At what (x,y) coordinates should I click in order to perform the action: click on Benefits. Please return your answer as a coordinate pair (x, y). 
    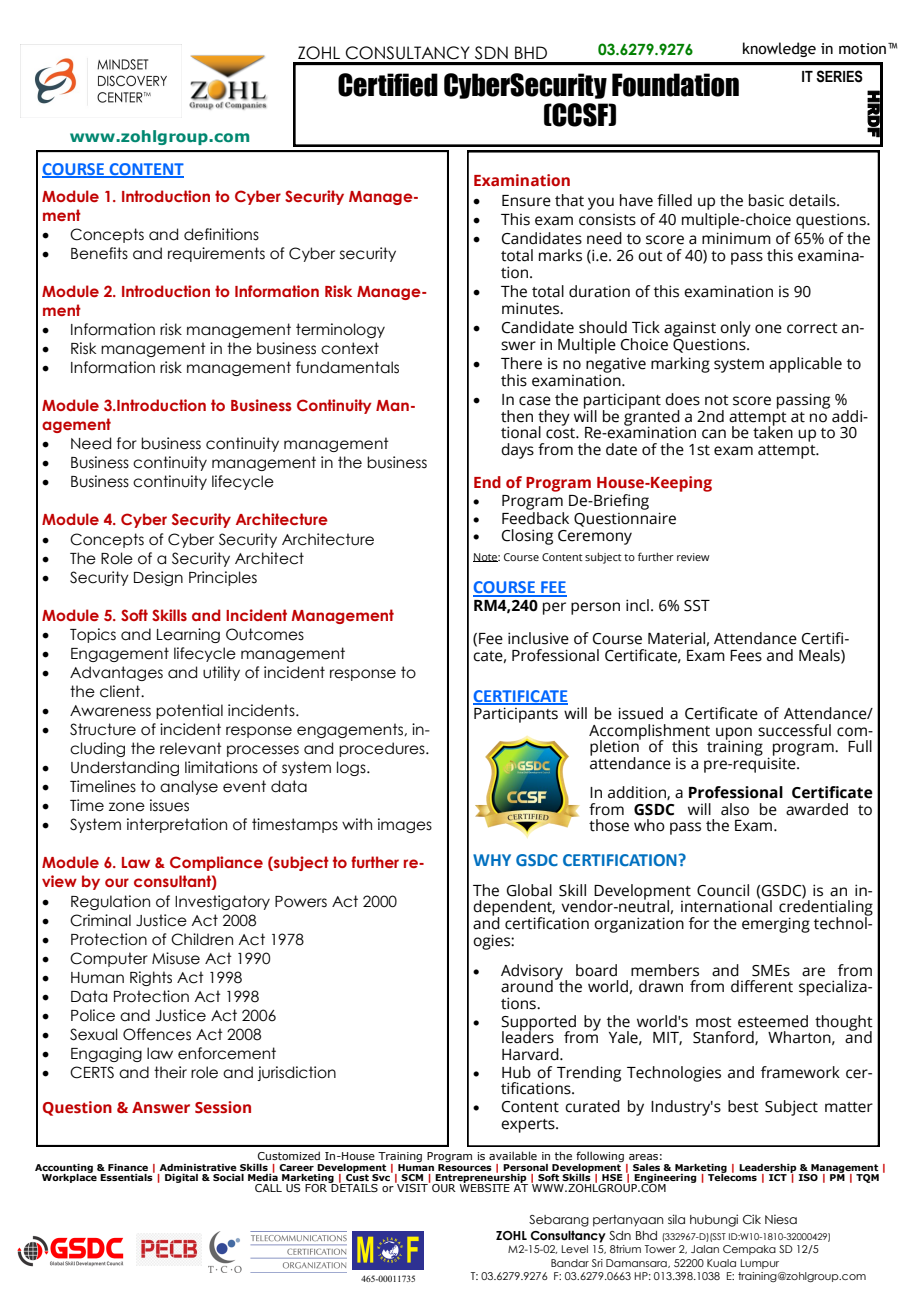
    Looking at the image, I should click on (99, 253).
